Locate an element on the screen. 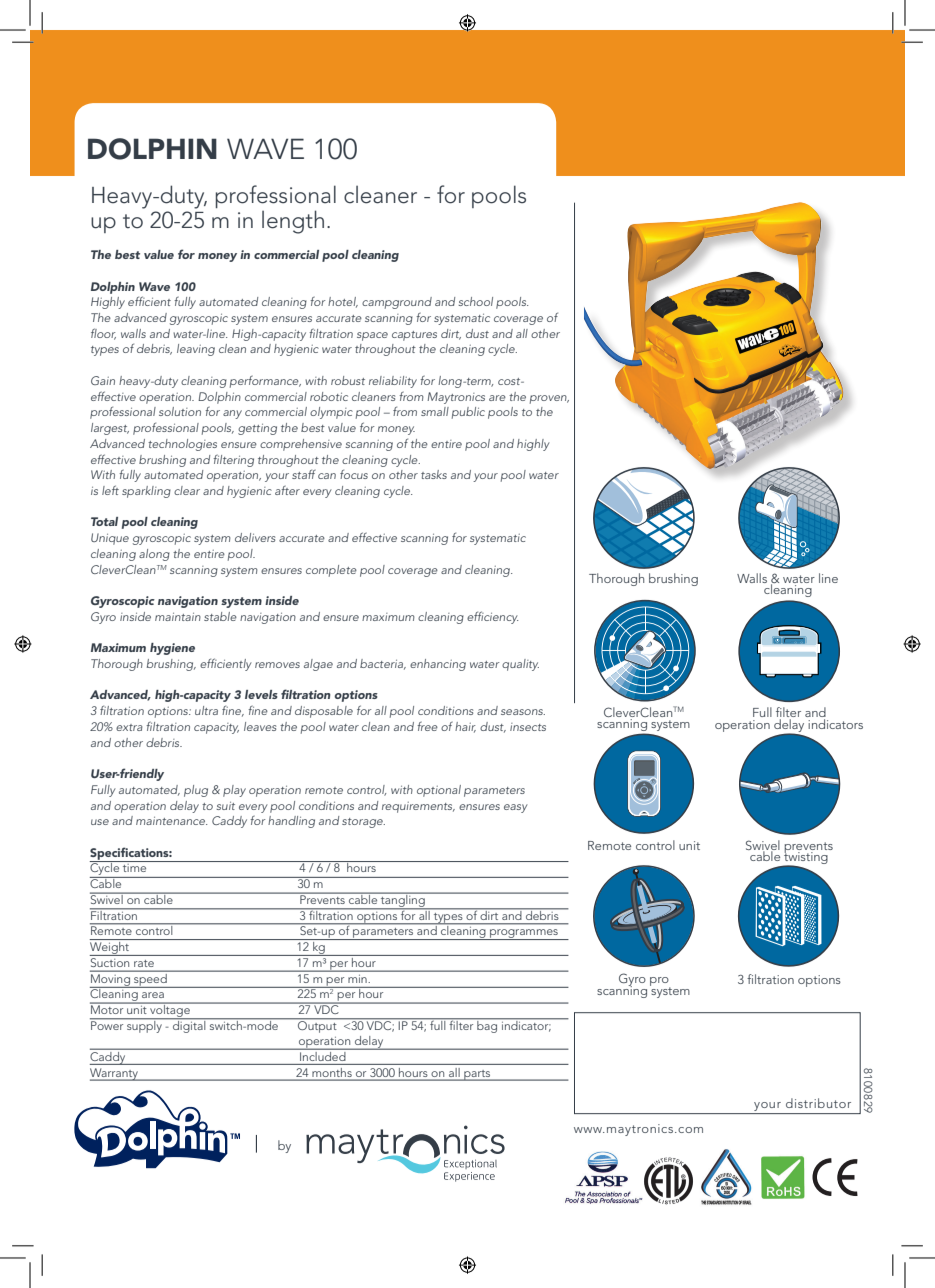 The width and height of the screenshot is (935, 1288). Warranty is located at coordinates (115, 1074).
